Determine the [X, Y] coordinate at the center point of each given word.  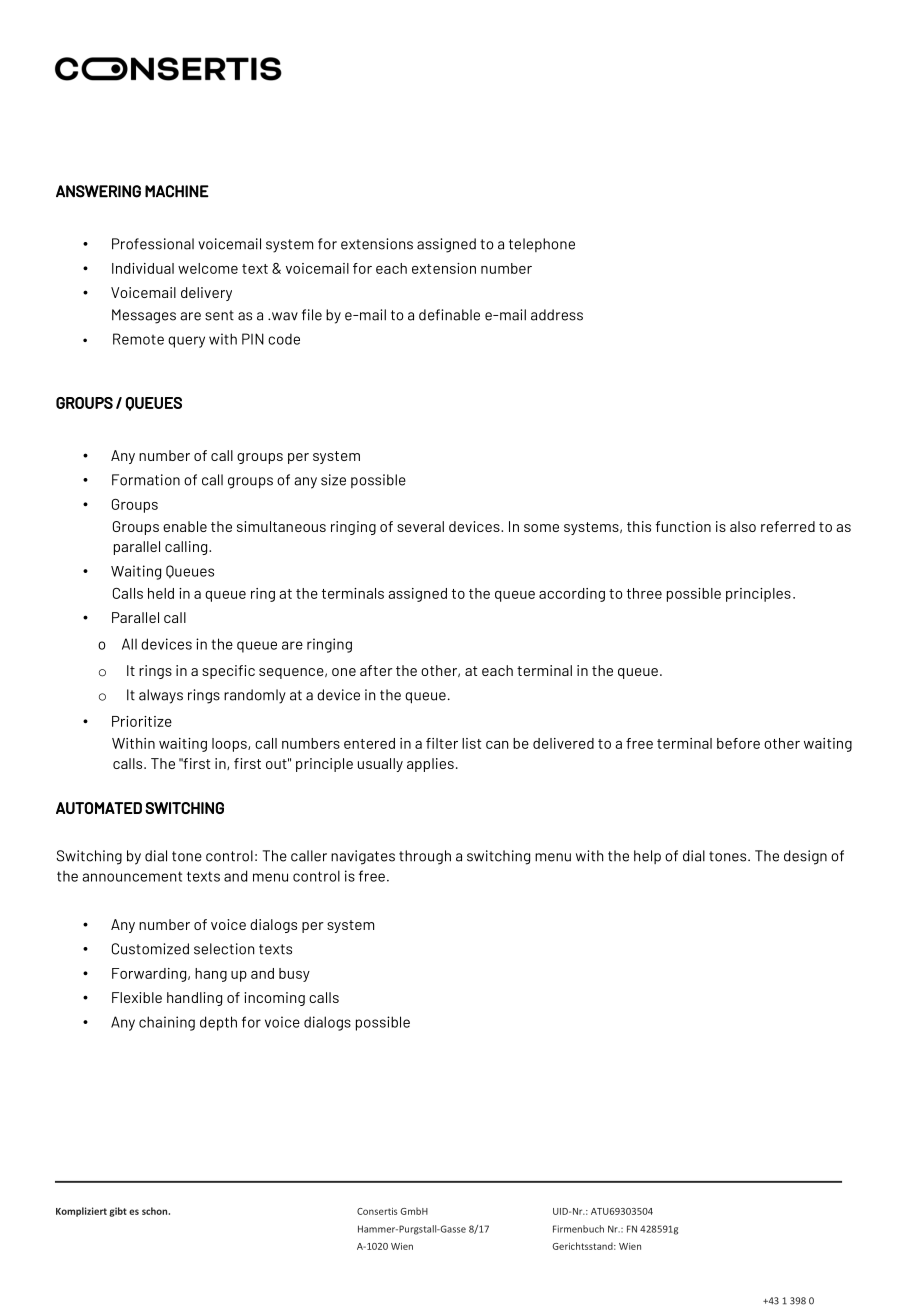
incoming [274, 999]
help [647, 857]
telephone [542, 245]
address [557, 315]
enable [185, 526]
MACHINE [177, 191]
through [425, 857]
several [420, 526]
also [743, 526]
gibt [118, 1212]
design [805, 857]
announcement [132, 876]
